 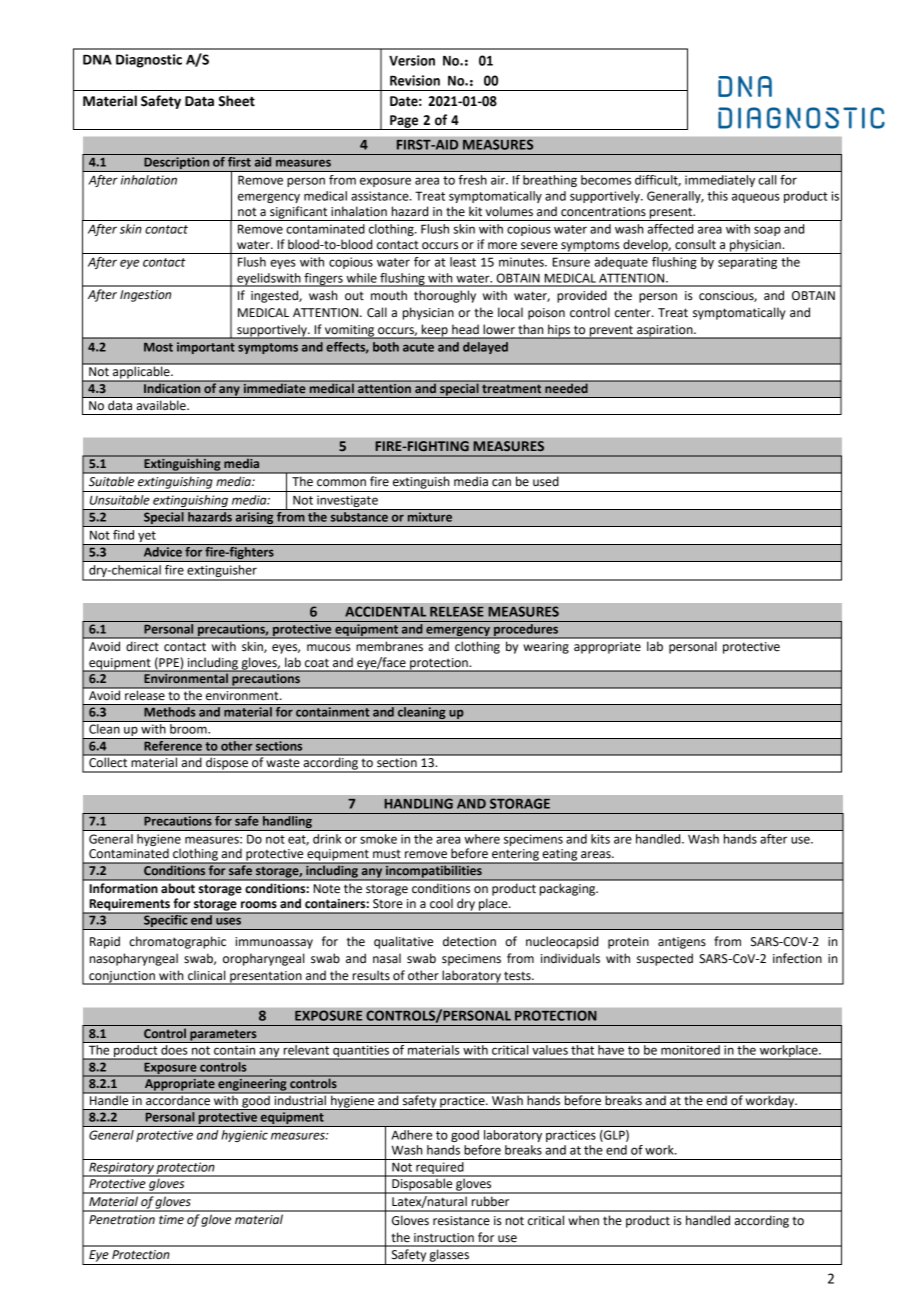 What do you see at coordinates (611, 332) in the page?
I see `prevent` at bounding box center [611, 332].
